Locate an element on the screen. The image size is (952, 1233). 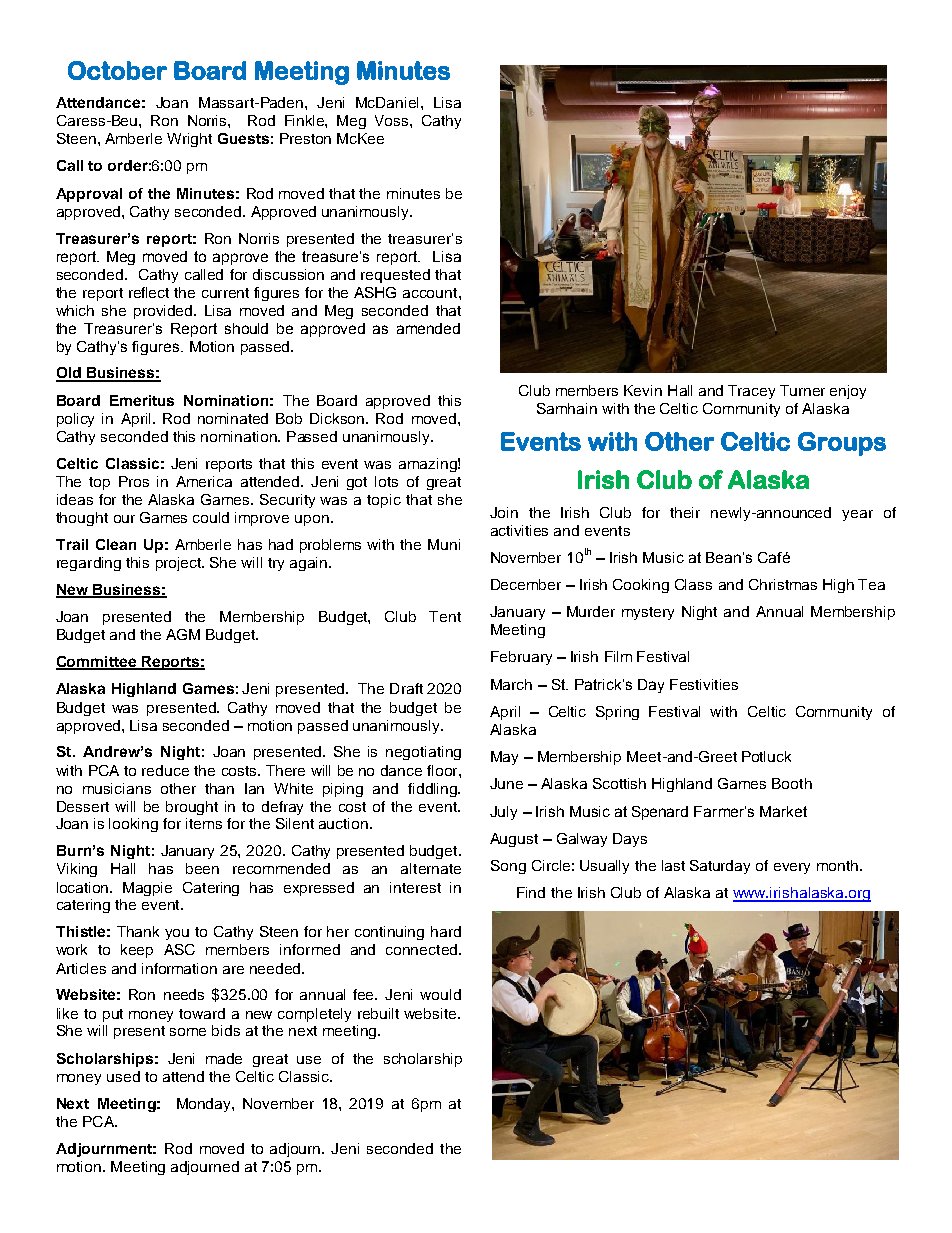
account is located at coordinates (431, 293).
